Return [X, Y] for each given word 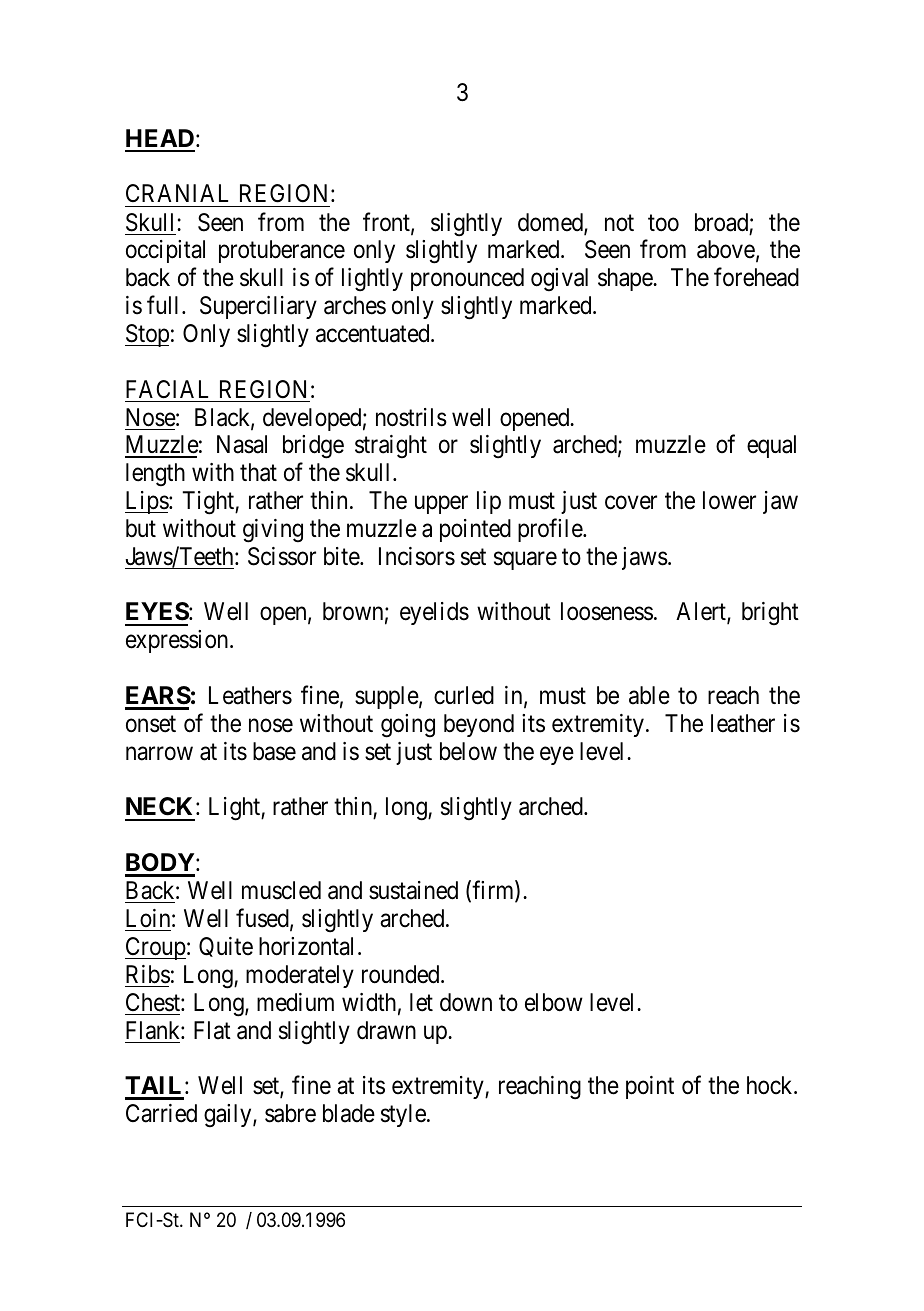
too [663, 223]
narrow [159, 754]
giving [273, 531]
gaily [229, 1116]
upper [441, 505]
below [468, 751]
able [649, 695]
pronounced [467, 279]
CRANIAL [177, 193]
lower [729, 500]
